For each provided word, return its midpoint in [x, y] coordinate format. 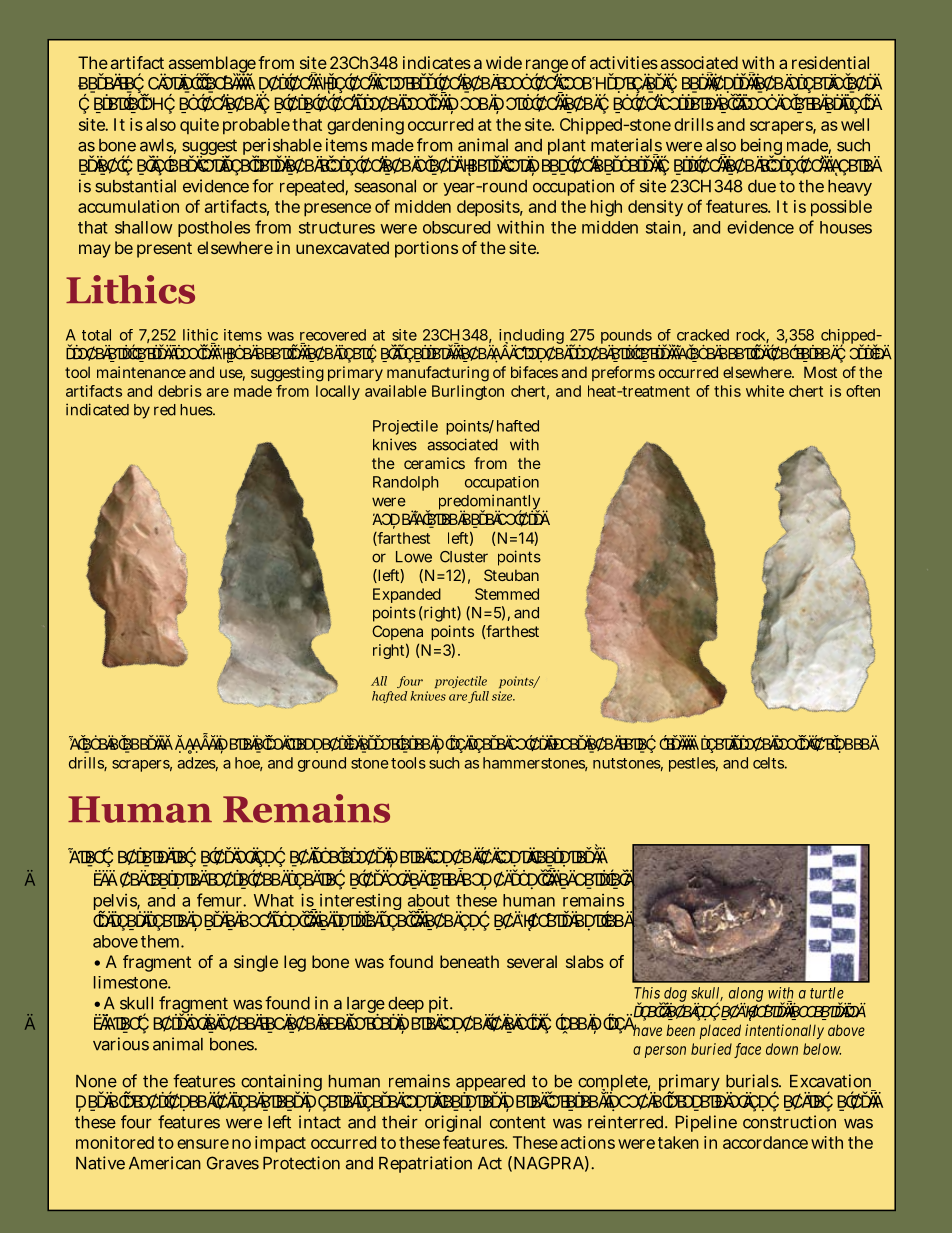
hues [197, 410]
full [478, 697]
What [274, 900]
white [765, 391]
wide [504, 62]
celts [770, 763]
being [763, 148]
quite [199, 126]
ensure [203, 1144]
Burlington [468, 392]
